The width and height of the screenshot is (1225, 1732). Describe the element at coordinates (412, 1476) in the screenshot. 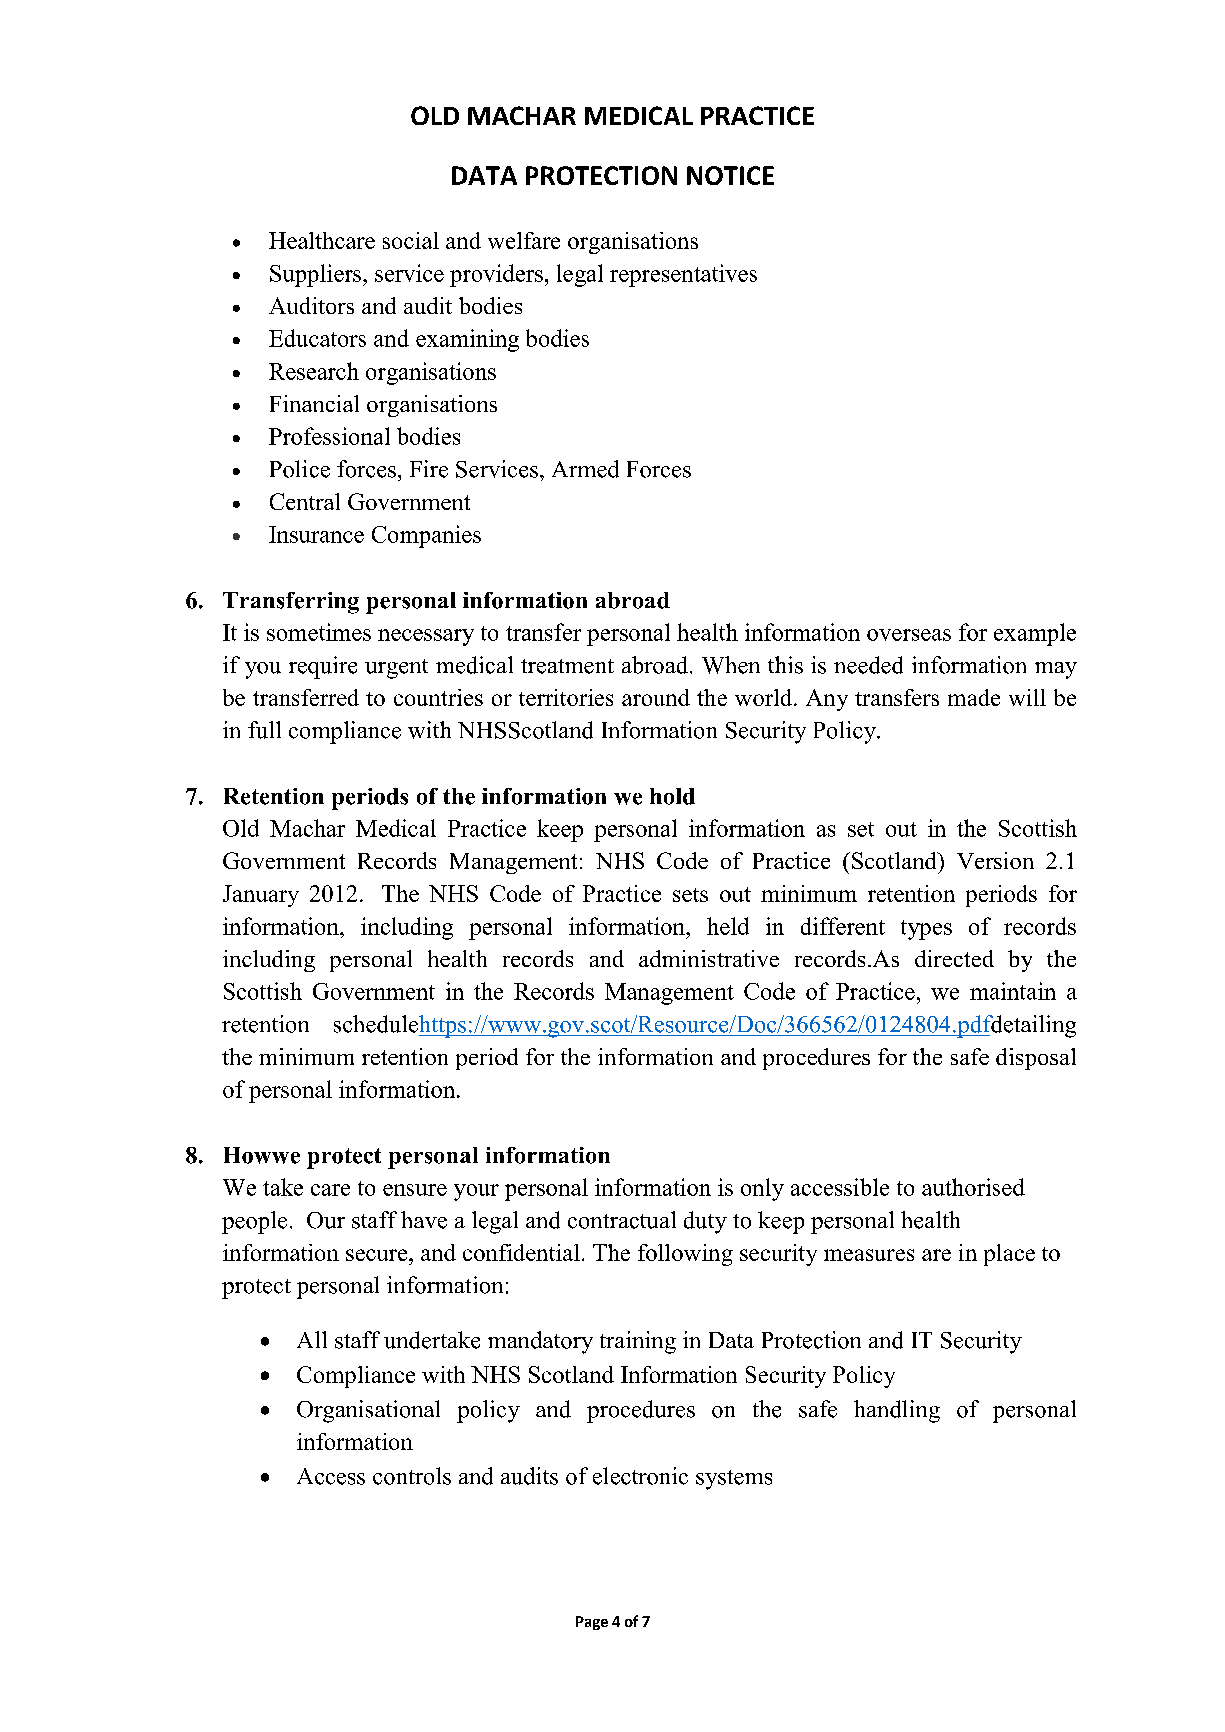

I see `controls` at that location.
